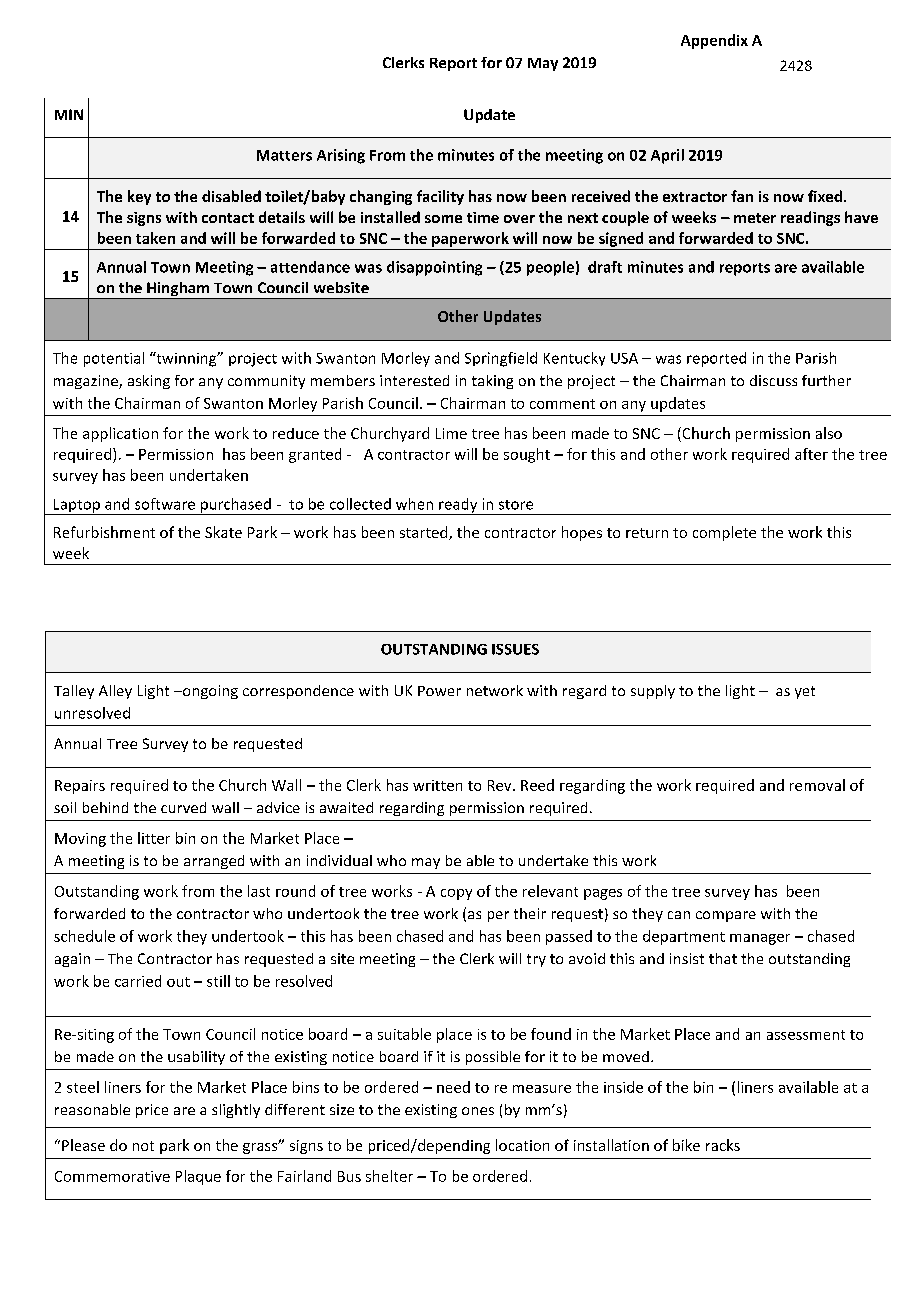  Describe the element at coordinates (724, 533) in the screenshot. I see `complete` at that location.
